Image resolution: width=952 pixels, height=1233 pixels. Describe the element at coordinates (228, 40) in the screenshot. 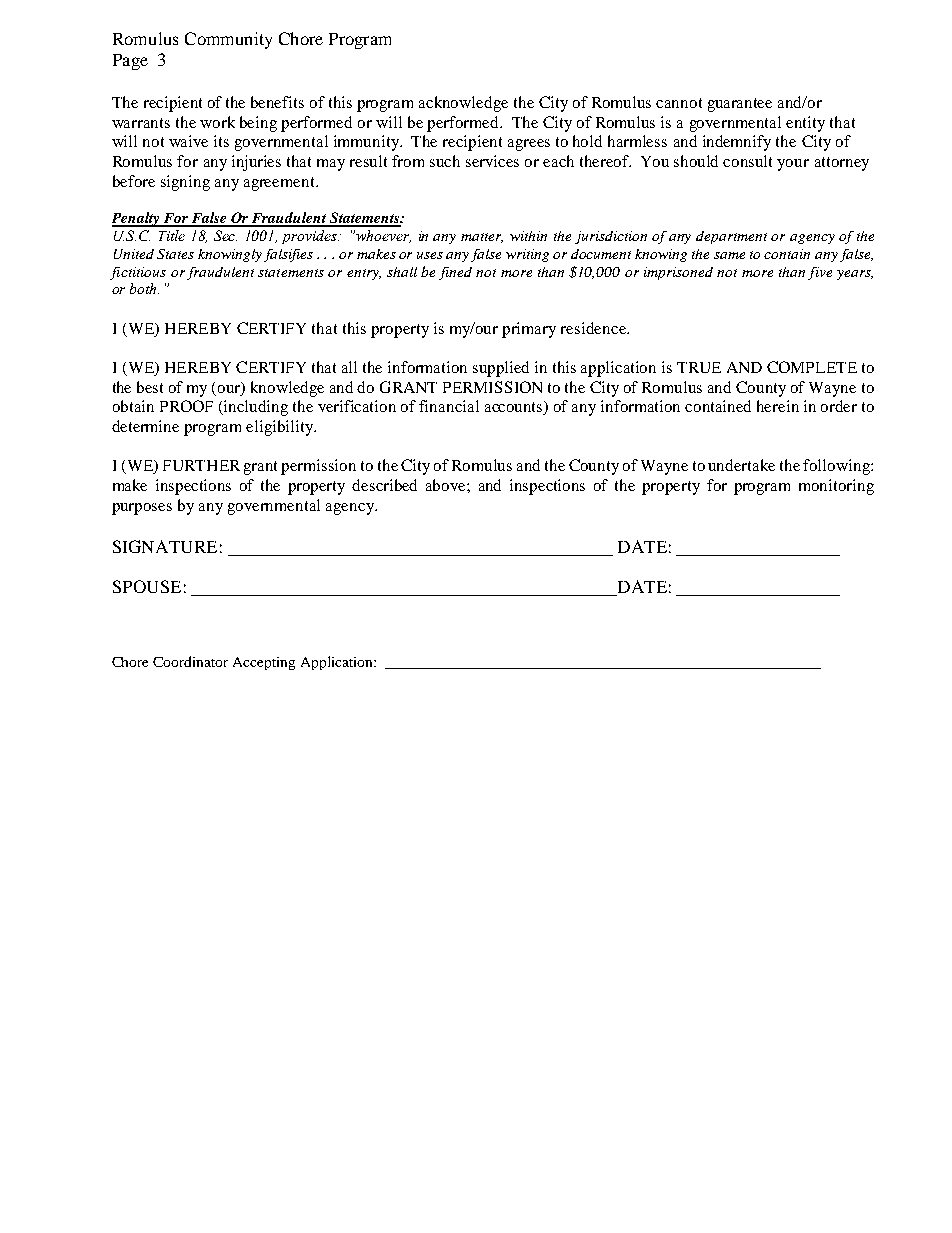

I see `Community` at that location.
